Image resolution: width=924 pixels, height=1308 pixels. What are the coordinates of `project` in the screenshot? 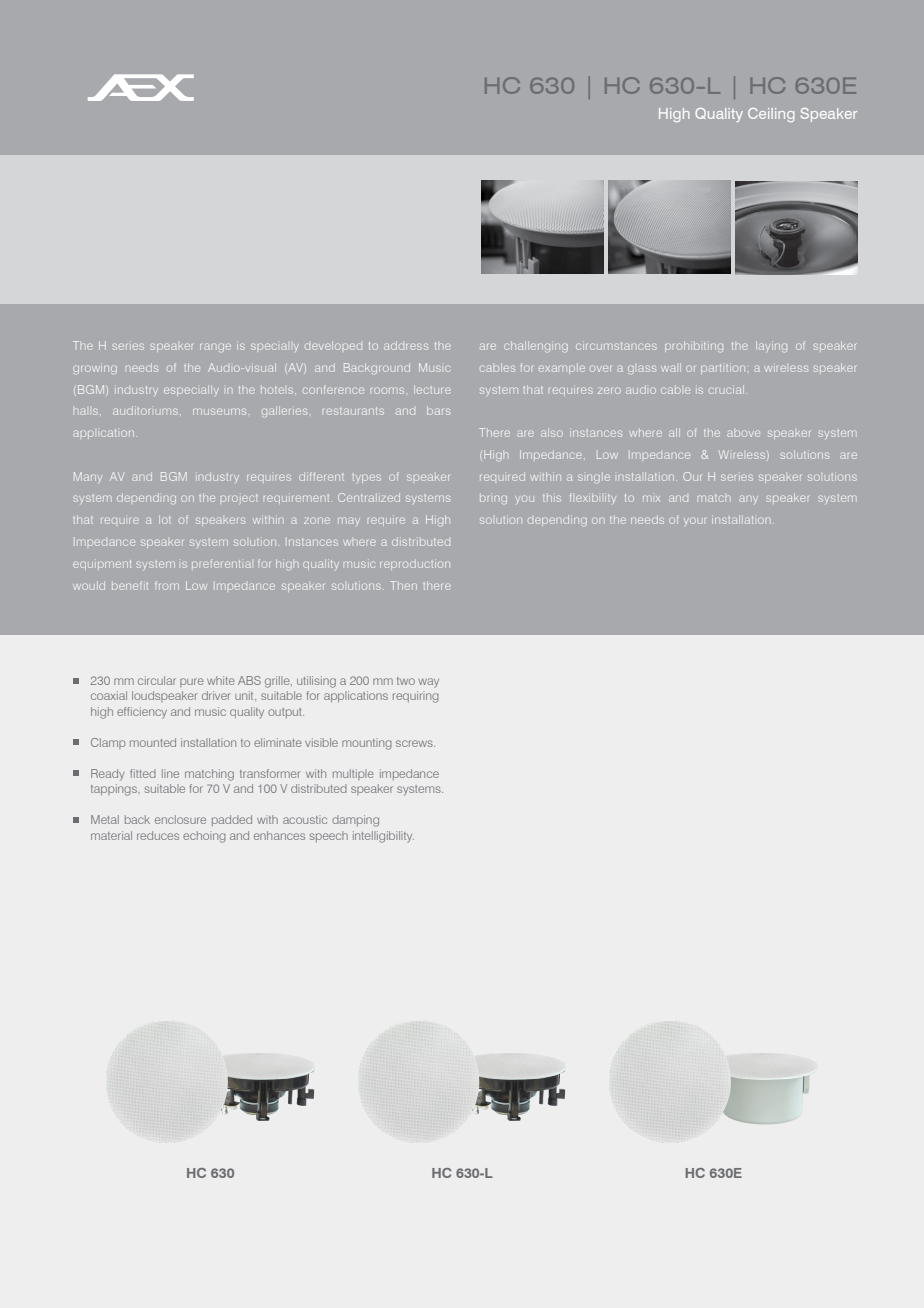 It's located at (239, 498).
